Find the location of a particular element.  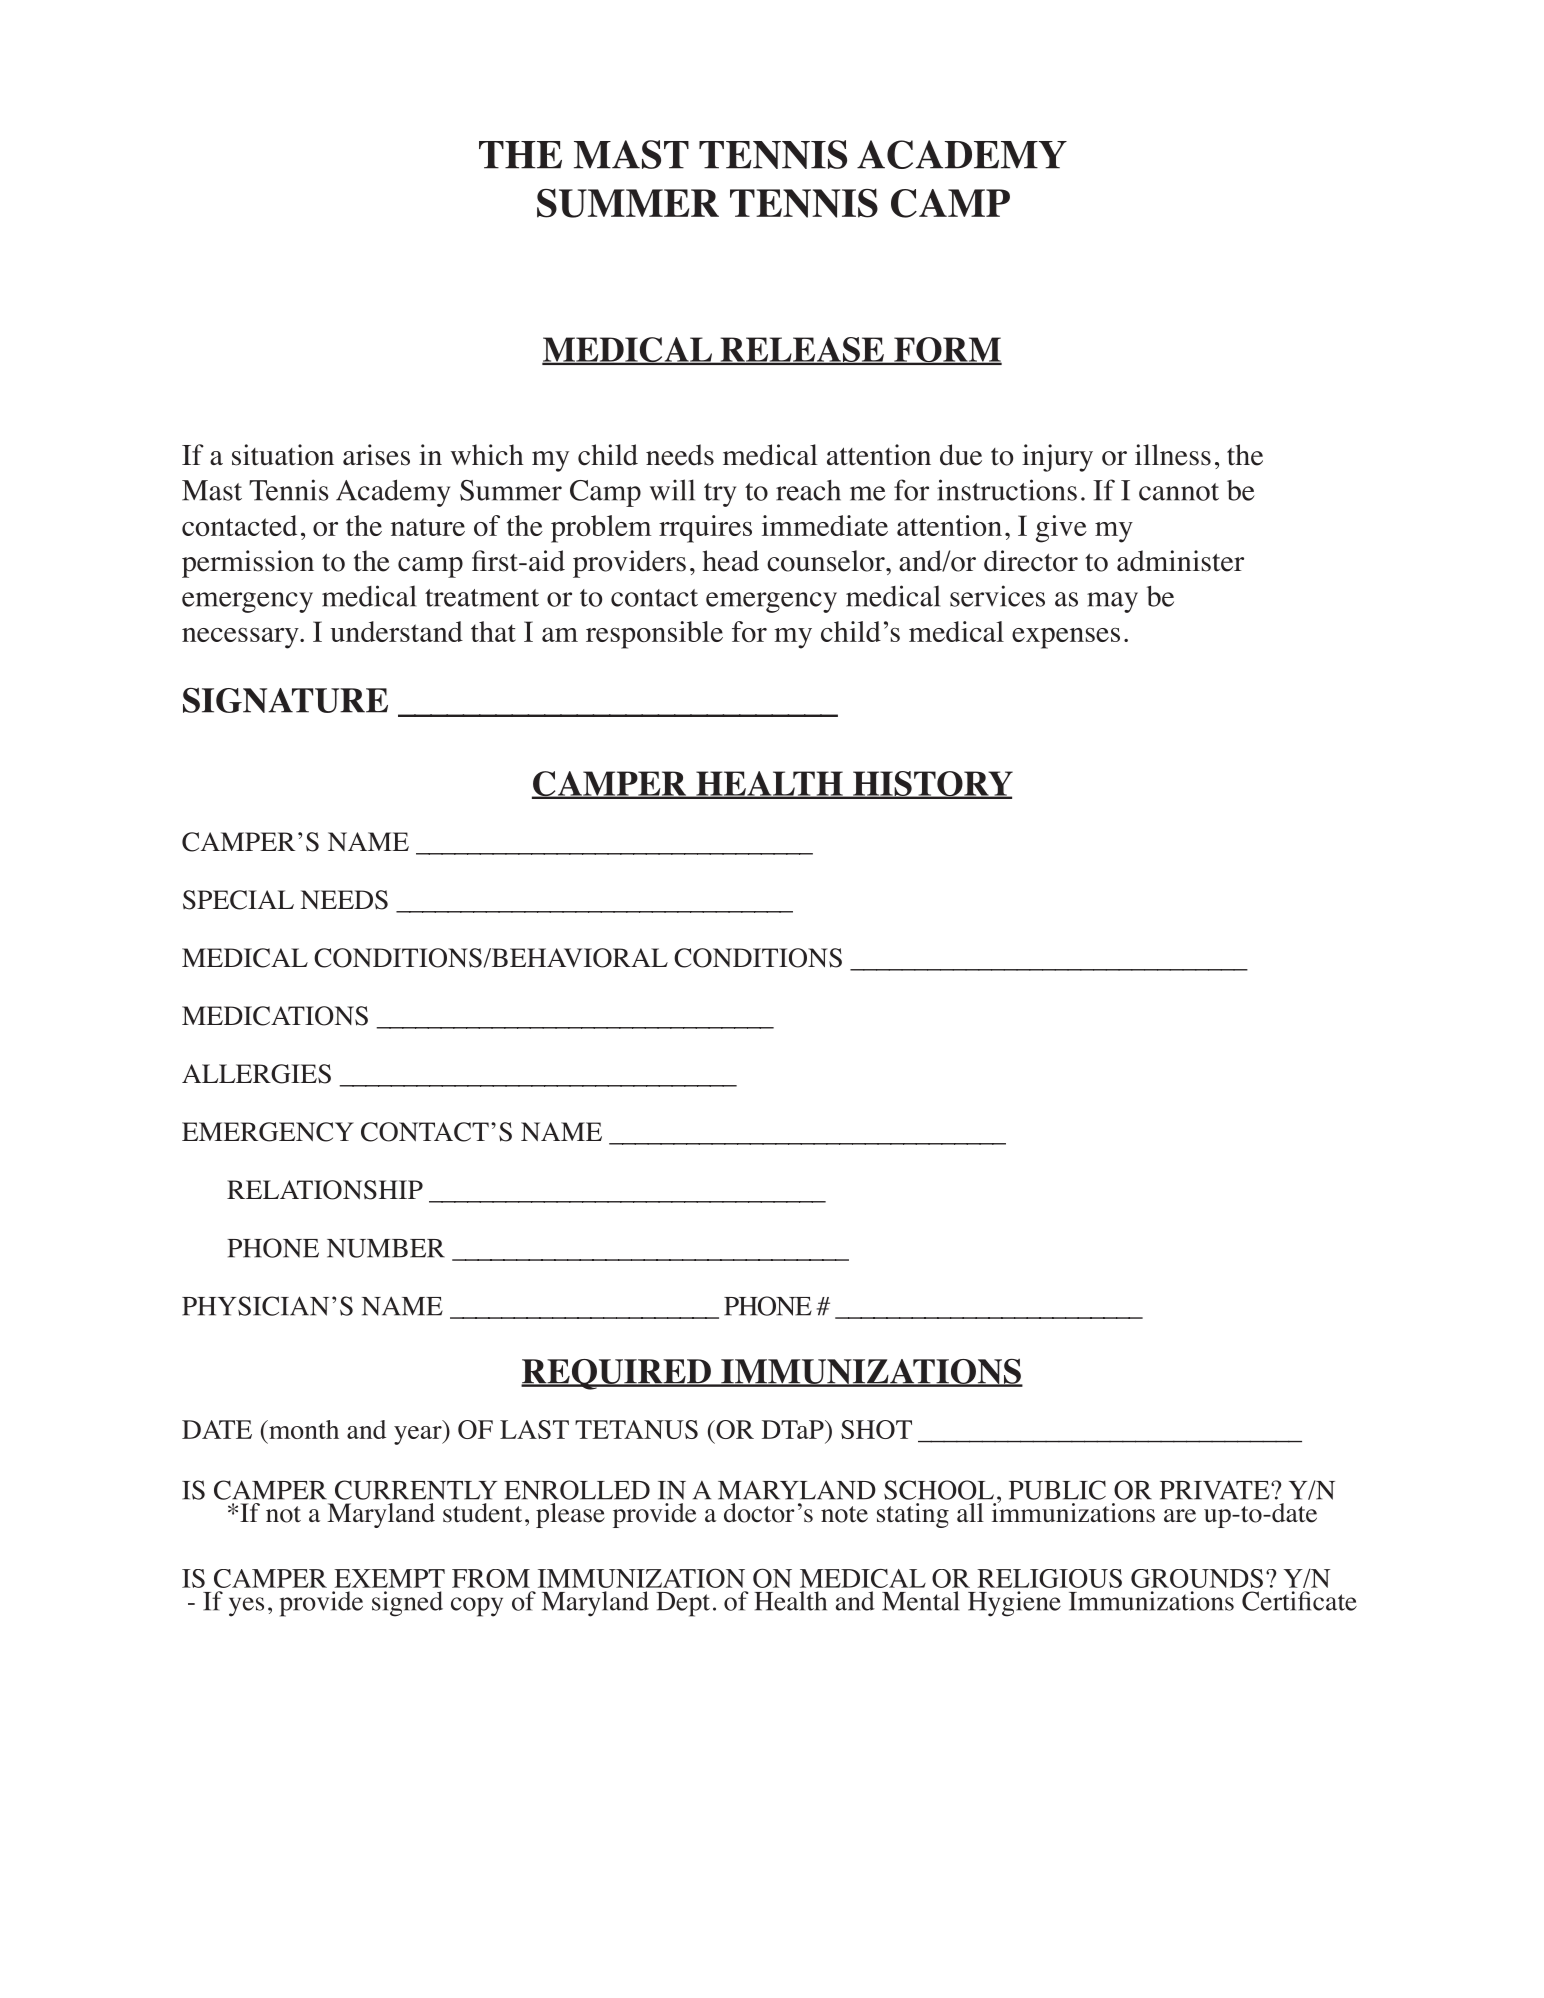

expenses is located at coordinates (1066, 638).
